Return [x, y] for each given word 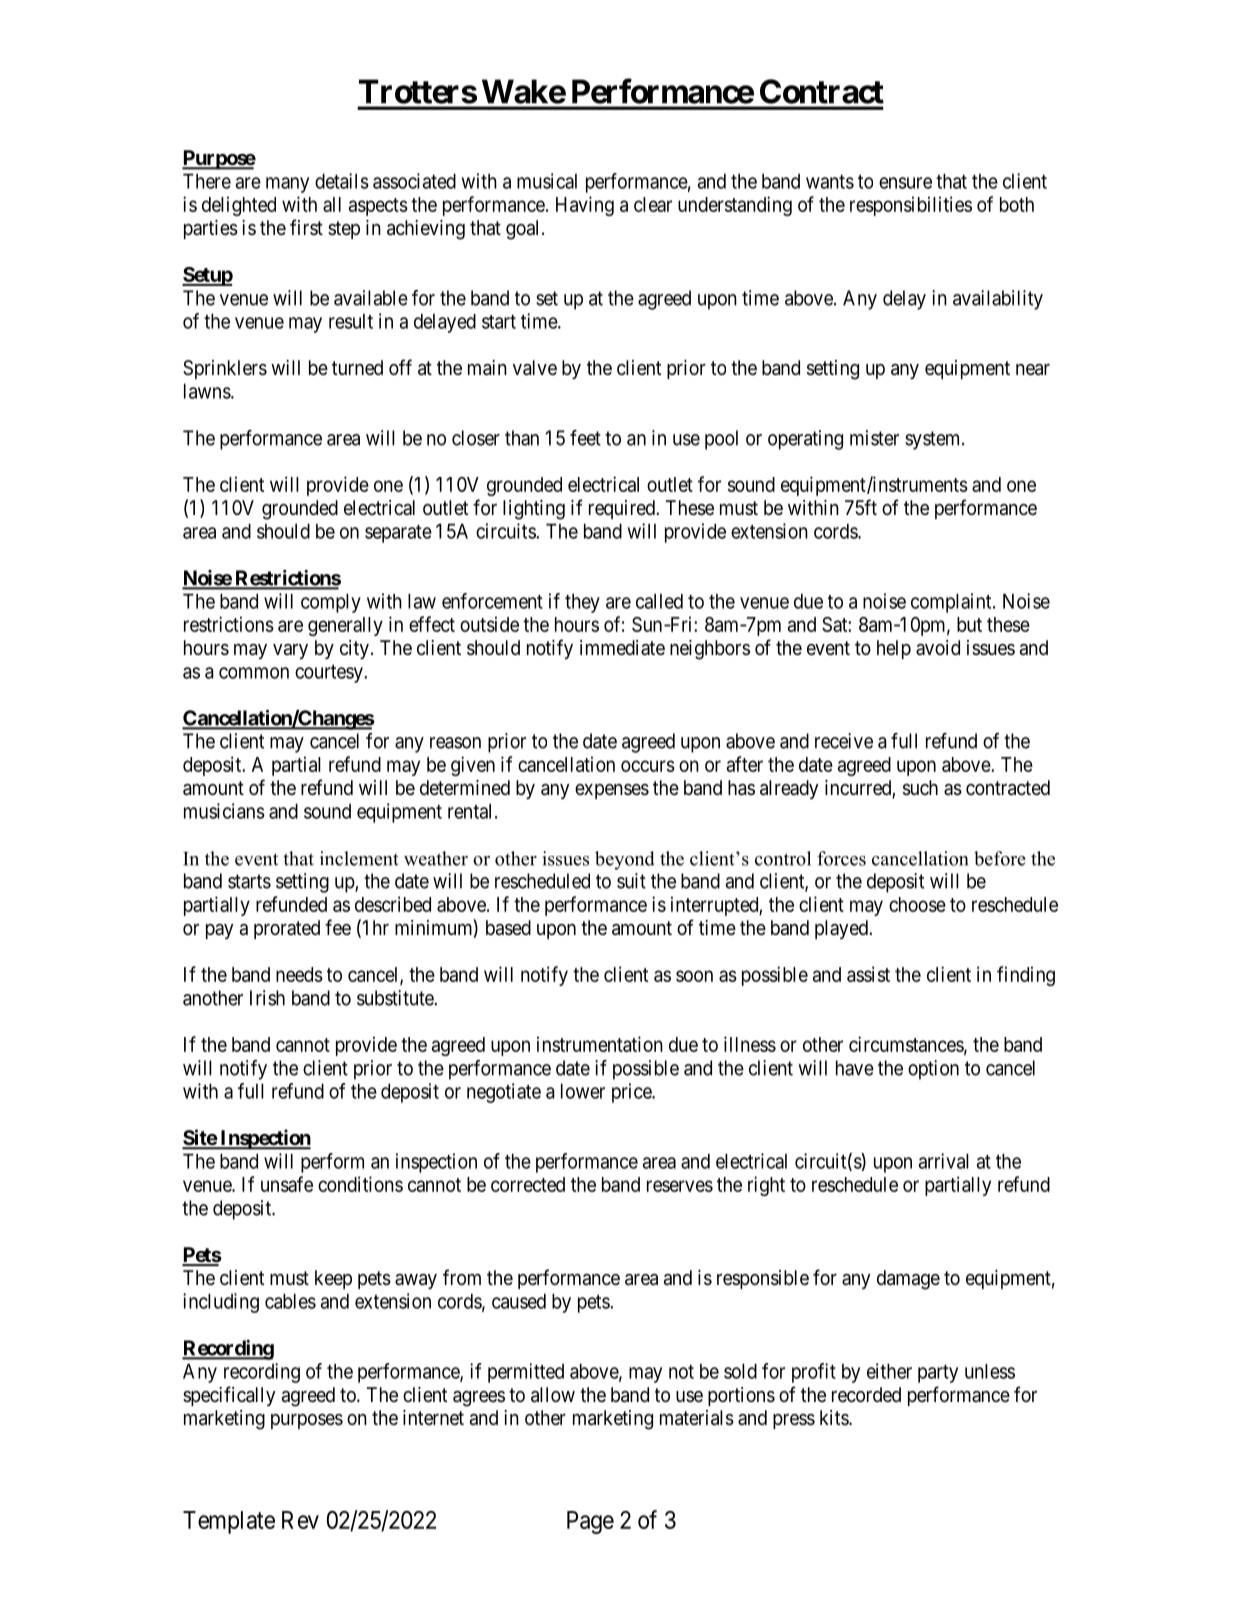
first [306, 227]
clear [653, 204]
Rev [300, 1520]
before [1000, 858]
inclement [359, 858]
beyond [625, 860]
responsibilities [911, 206]
